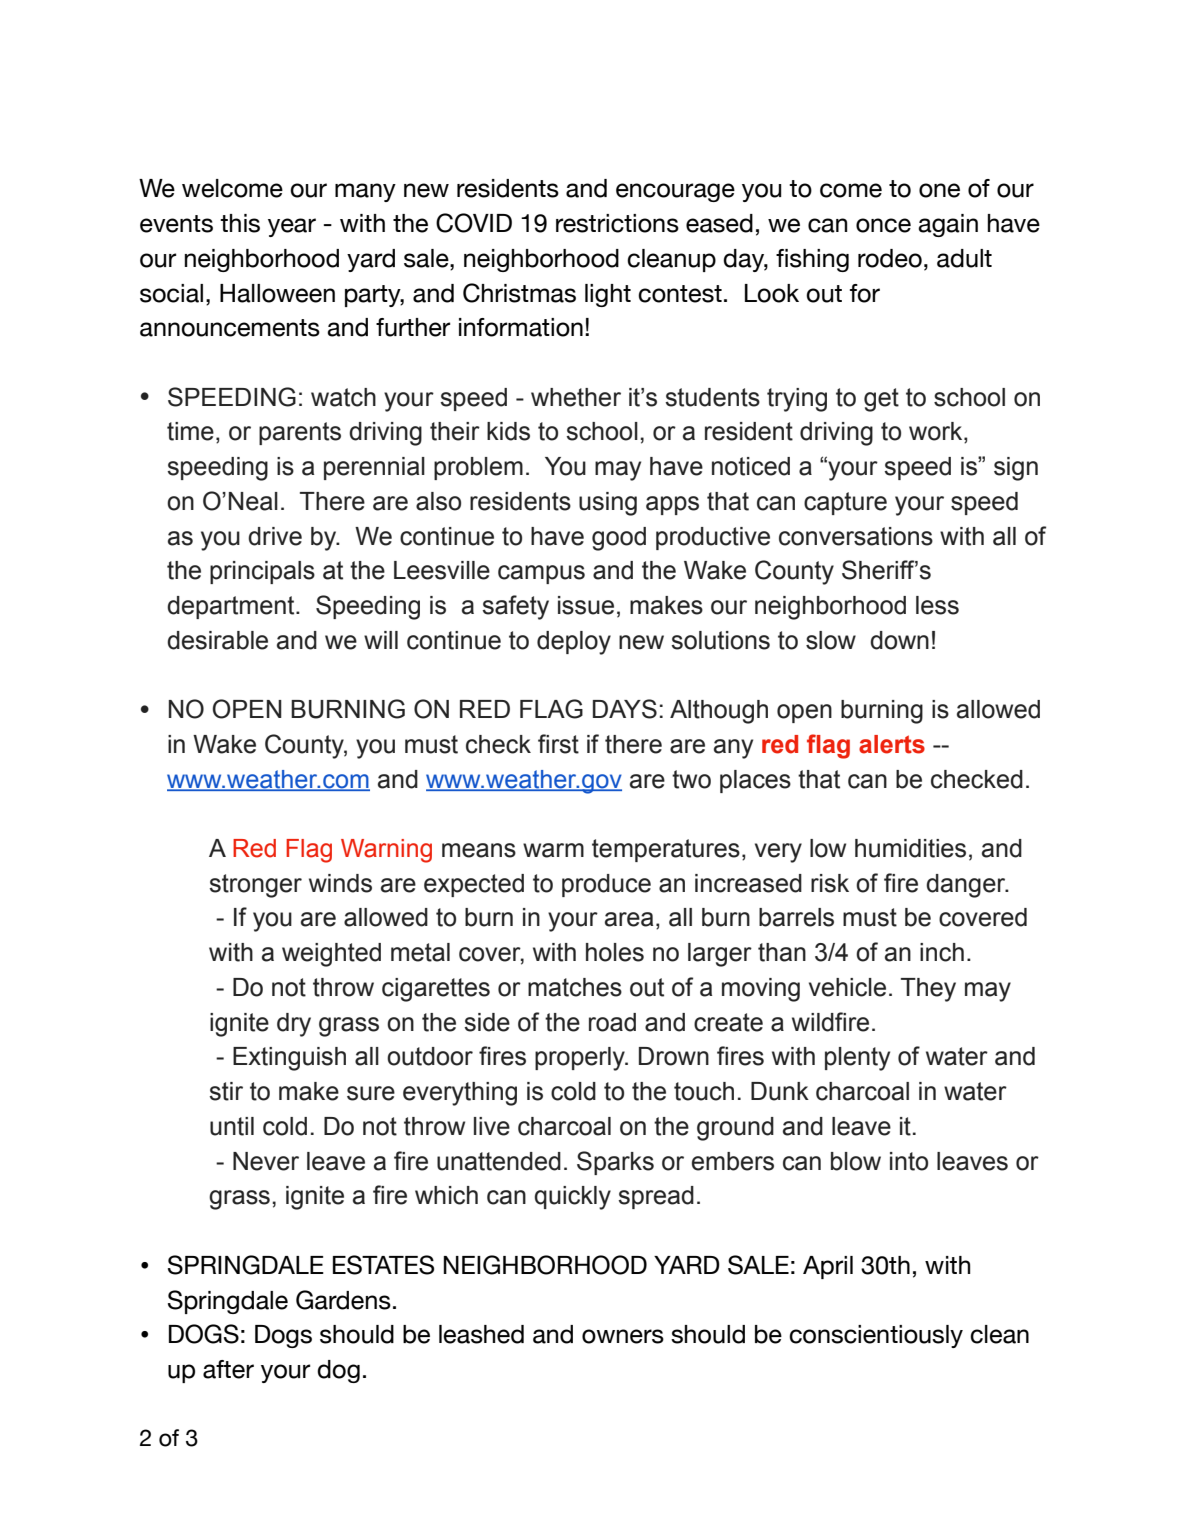 The height and width of the image is (1535, 1186). I want to click on alerts, so click(892, 744).
